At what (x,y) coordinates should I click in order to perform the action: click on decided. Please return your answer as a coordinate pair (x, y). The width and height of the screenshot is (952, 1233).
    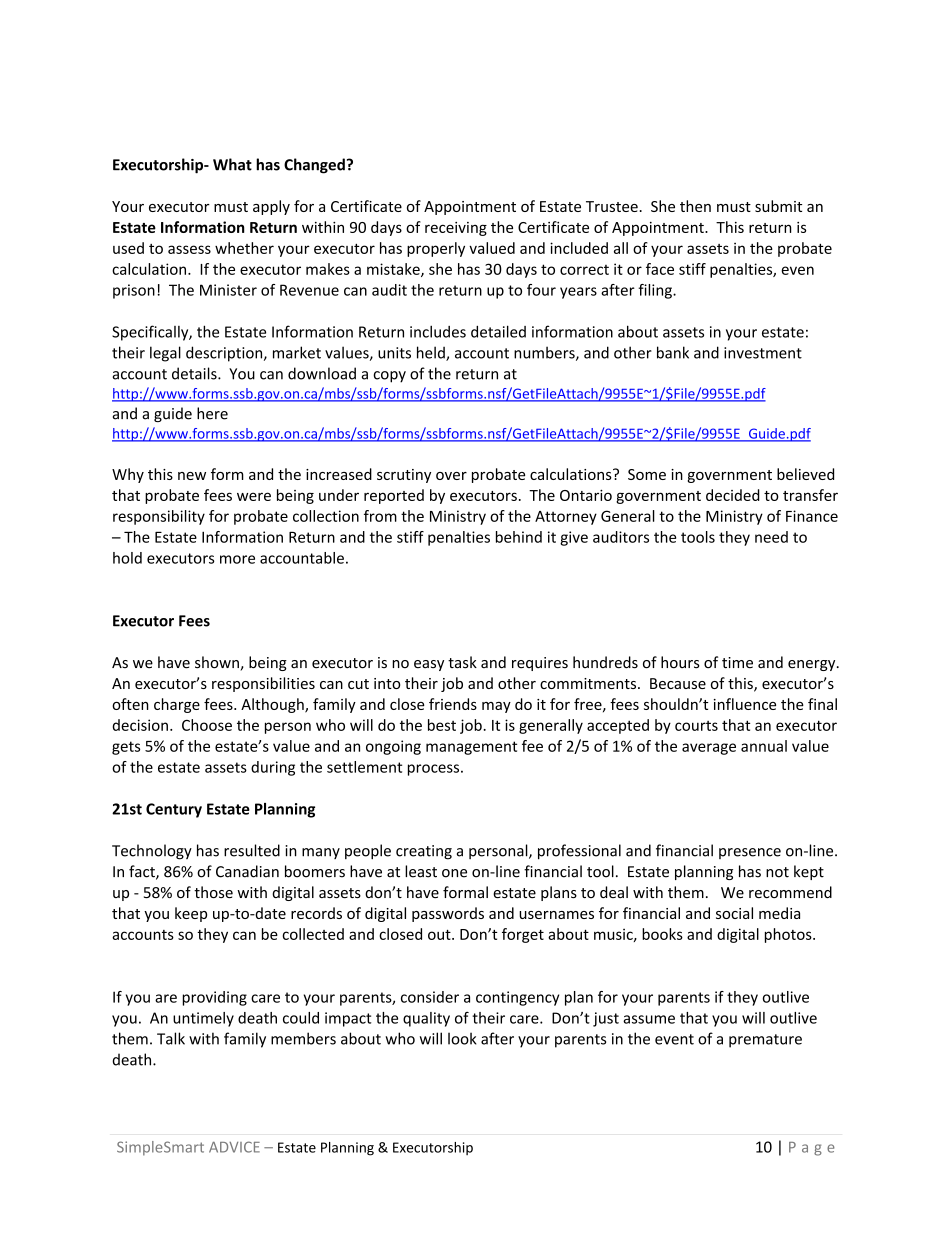
    Looking at the image, I should click on (733, 495).
